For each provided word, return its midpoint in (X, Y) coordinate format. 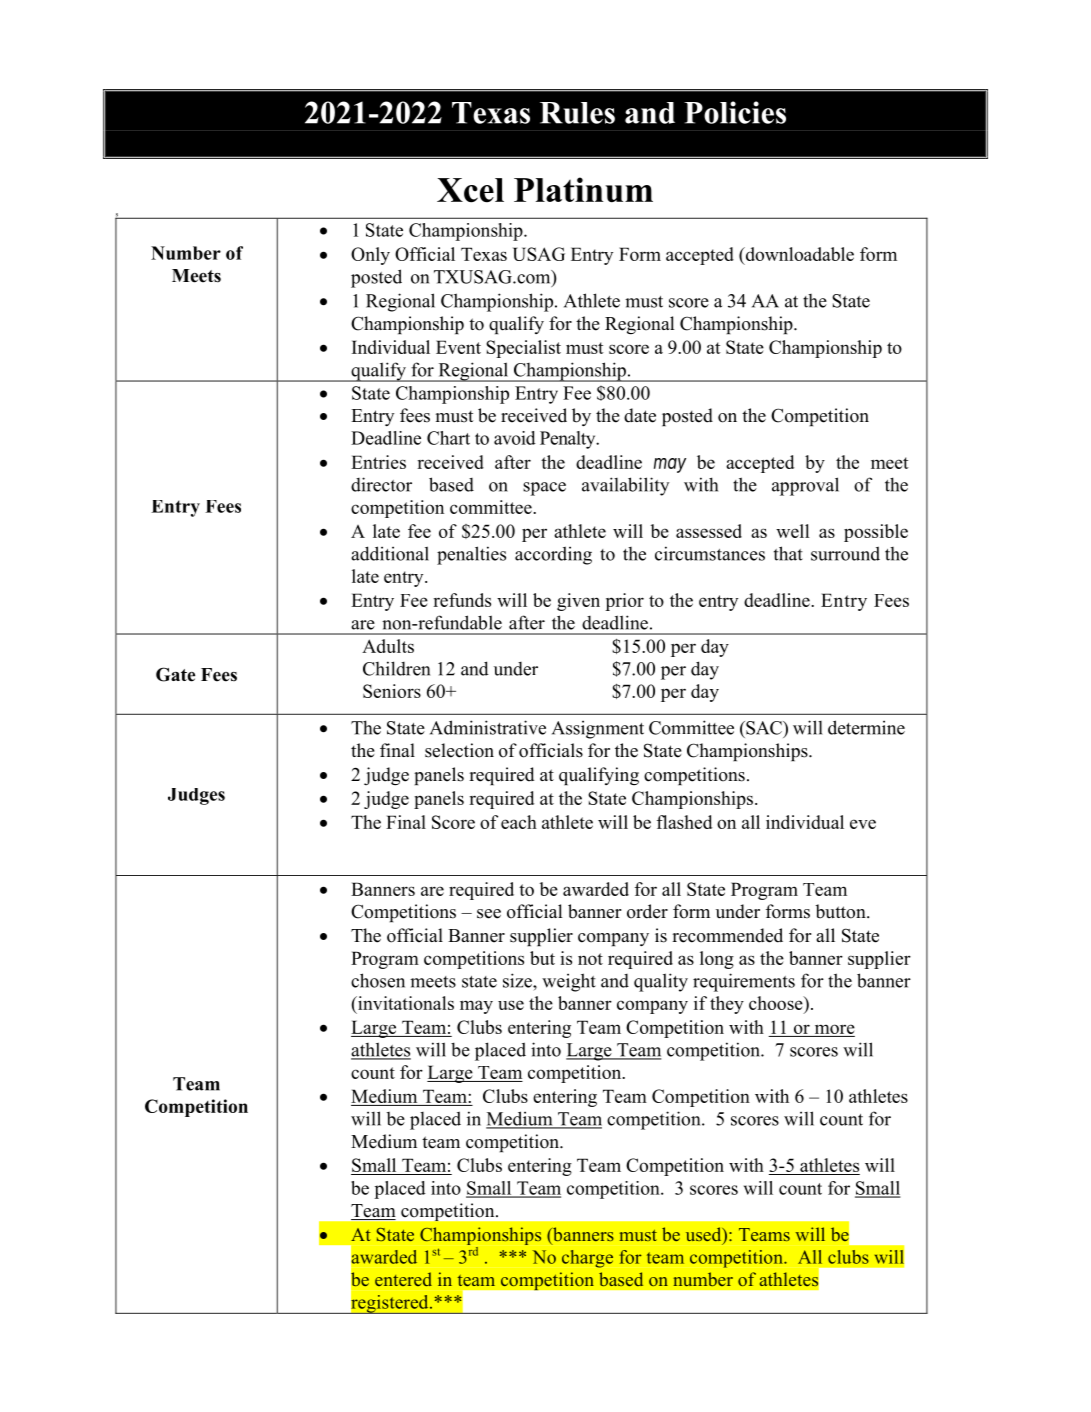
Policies (735, 112)
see (489, 914)
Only (370, 256)
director (381, 484)
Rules (577, 113)
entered (403, 1279)
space (544, 489)
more (835, 1029)
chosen (378, 980)
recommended (727, 935)
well (792, 531)
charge (587, 1259)
